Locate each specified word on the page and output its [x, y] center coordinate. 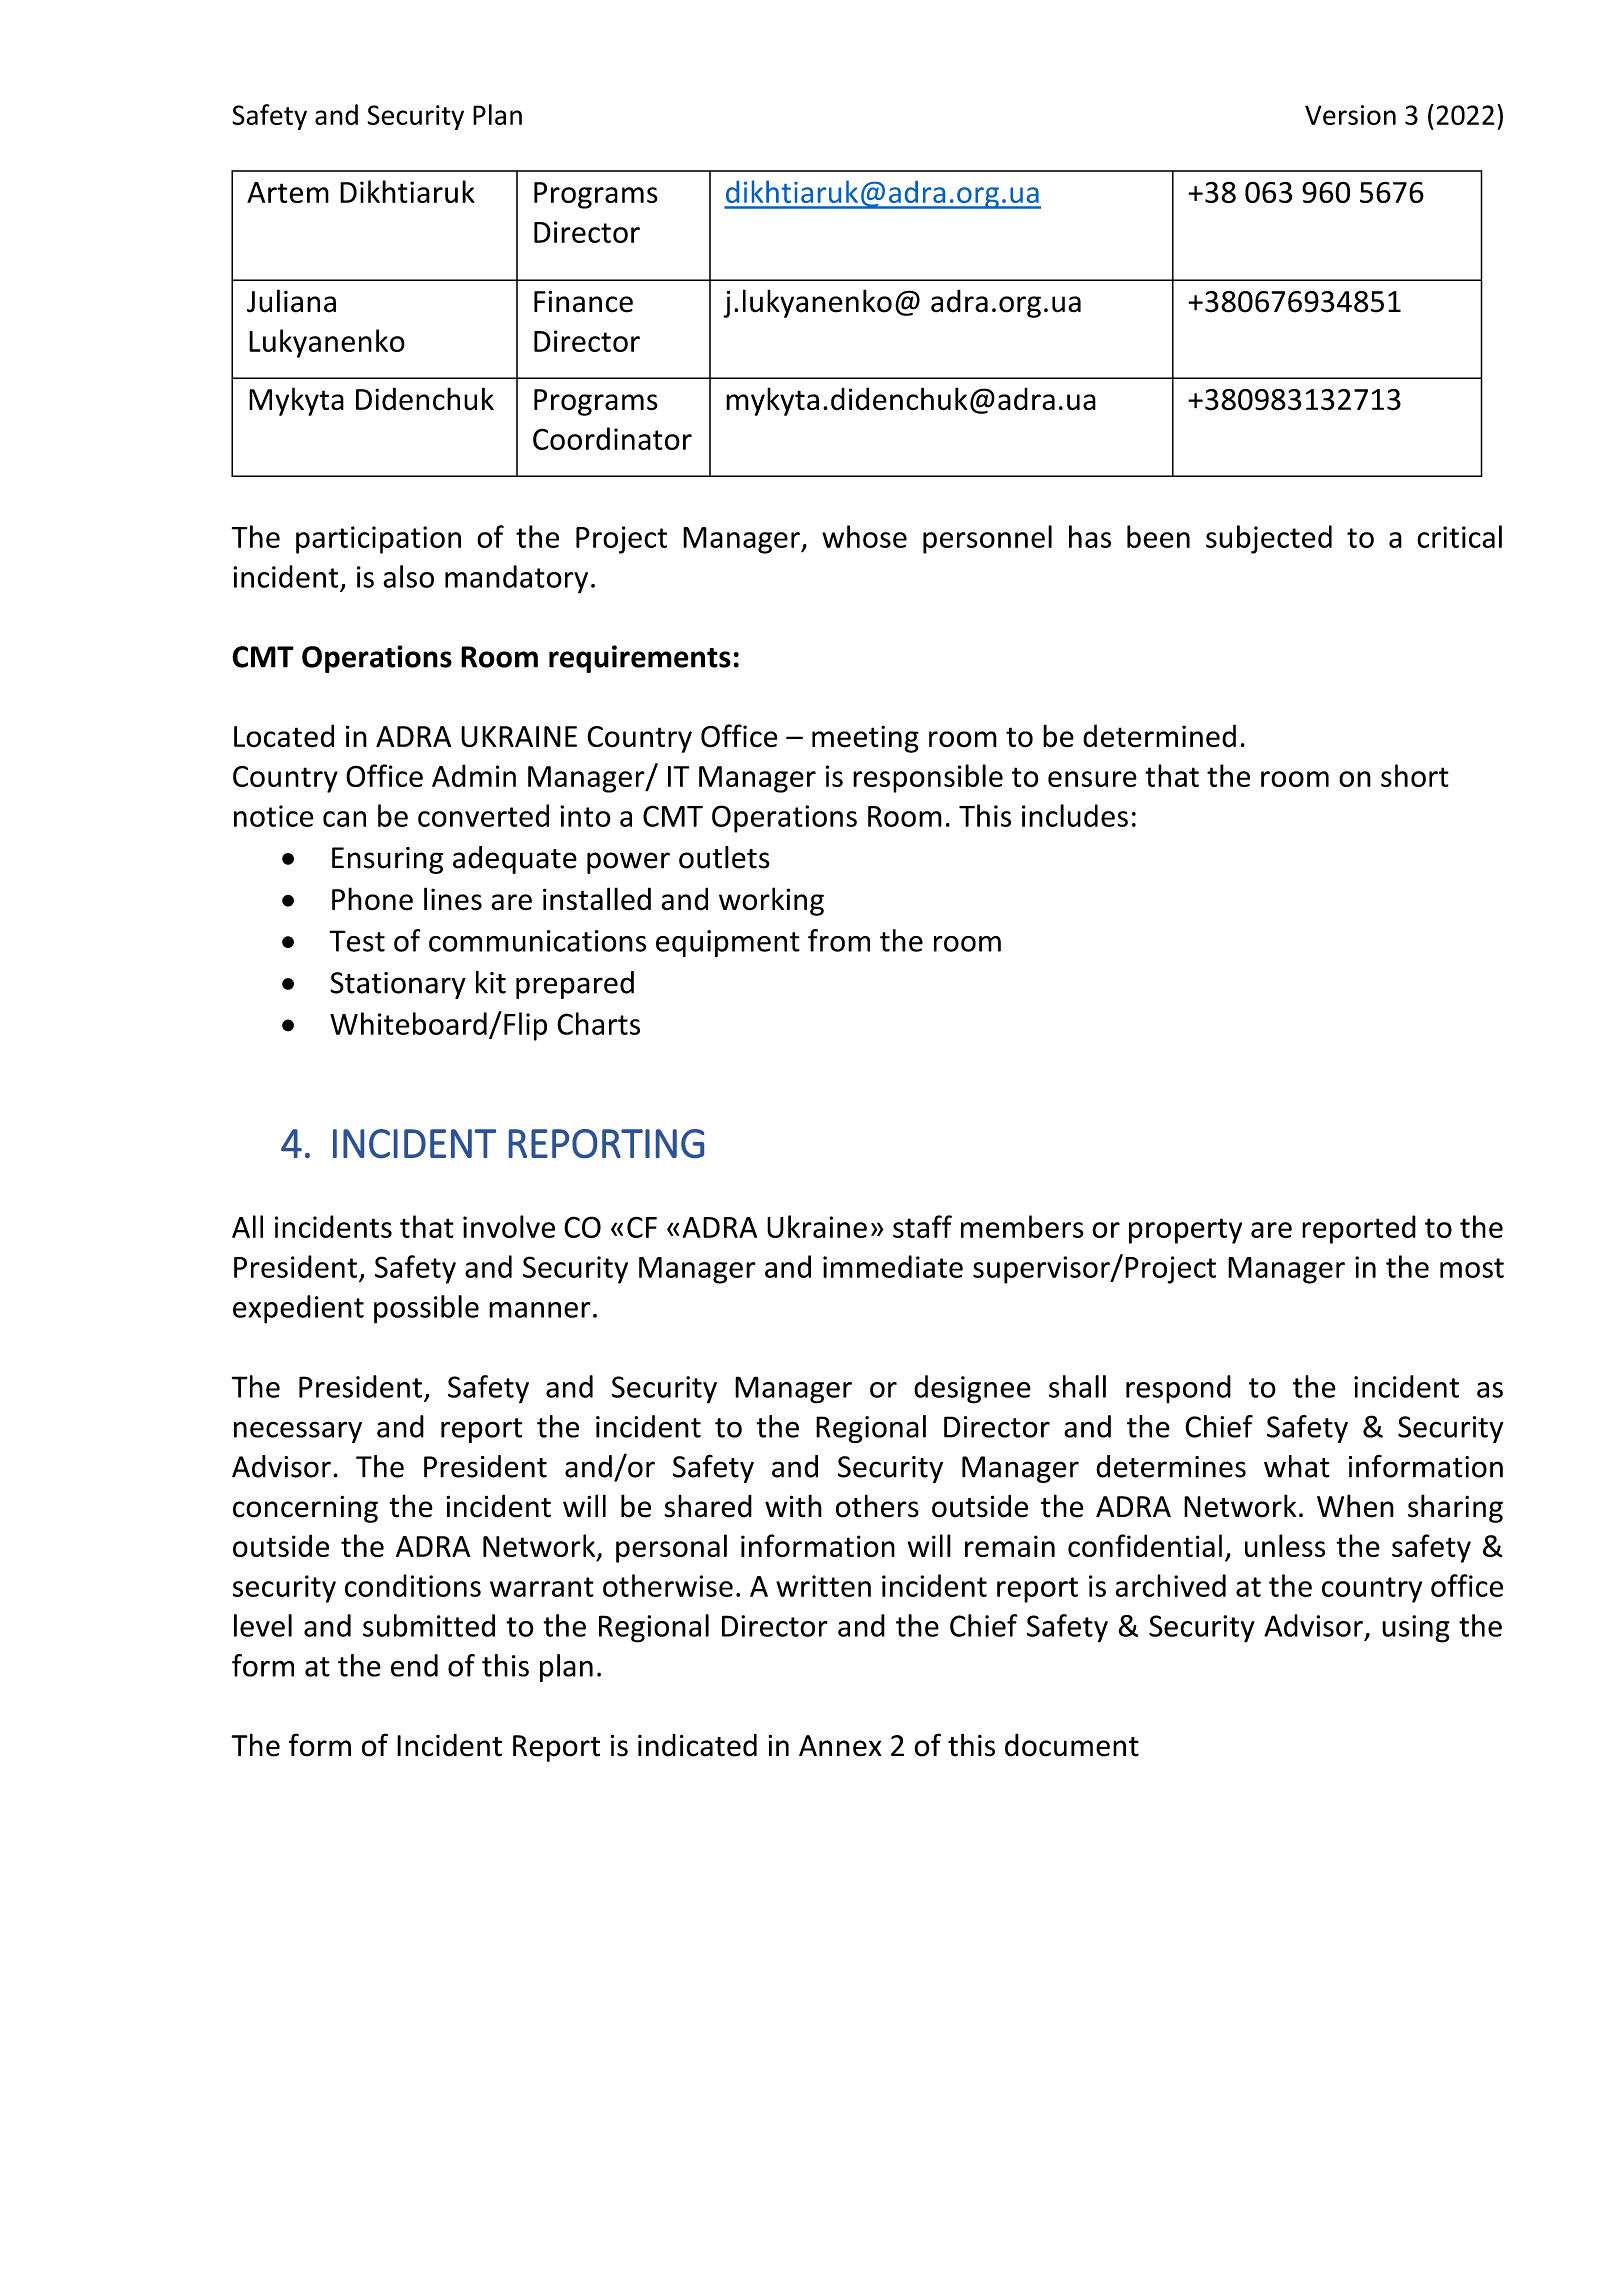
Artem [288, 192]
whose [864, 536]
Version [1350, 115]
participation [378, 540]
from [839, 940]
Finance [583, 301]
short [1415, 775]
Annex [840, 1746]
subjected [1269, 539]
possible [426, 1309]
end [414, 1665]
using [1416, 1629]
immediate [893, 1266]
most [1472, 1268]
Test [357, 941]
